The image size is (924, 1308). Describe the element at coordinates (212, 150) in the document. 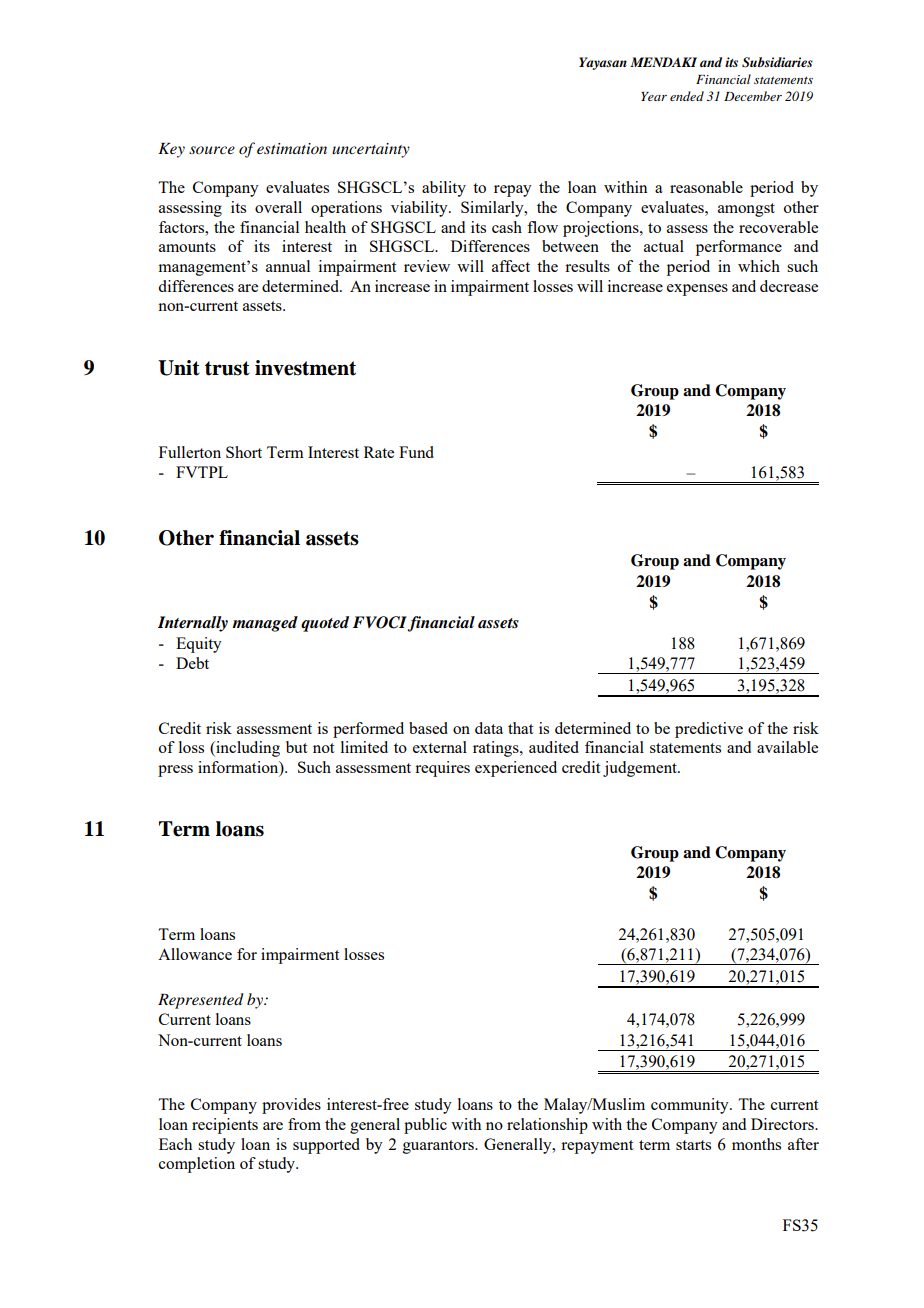

I see `source` at that location.
